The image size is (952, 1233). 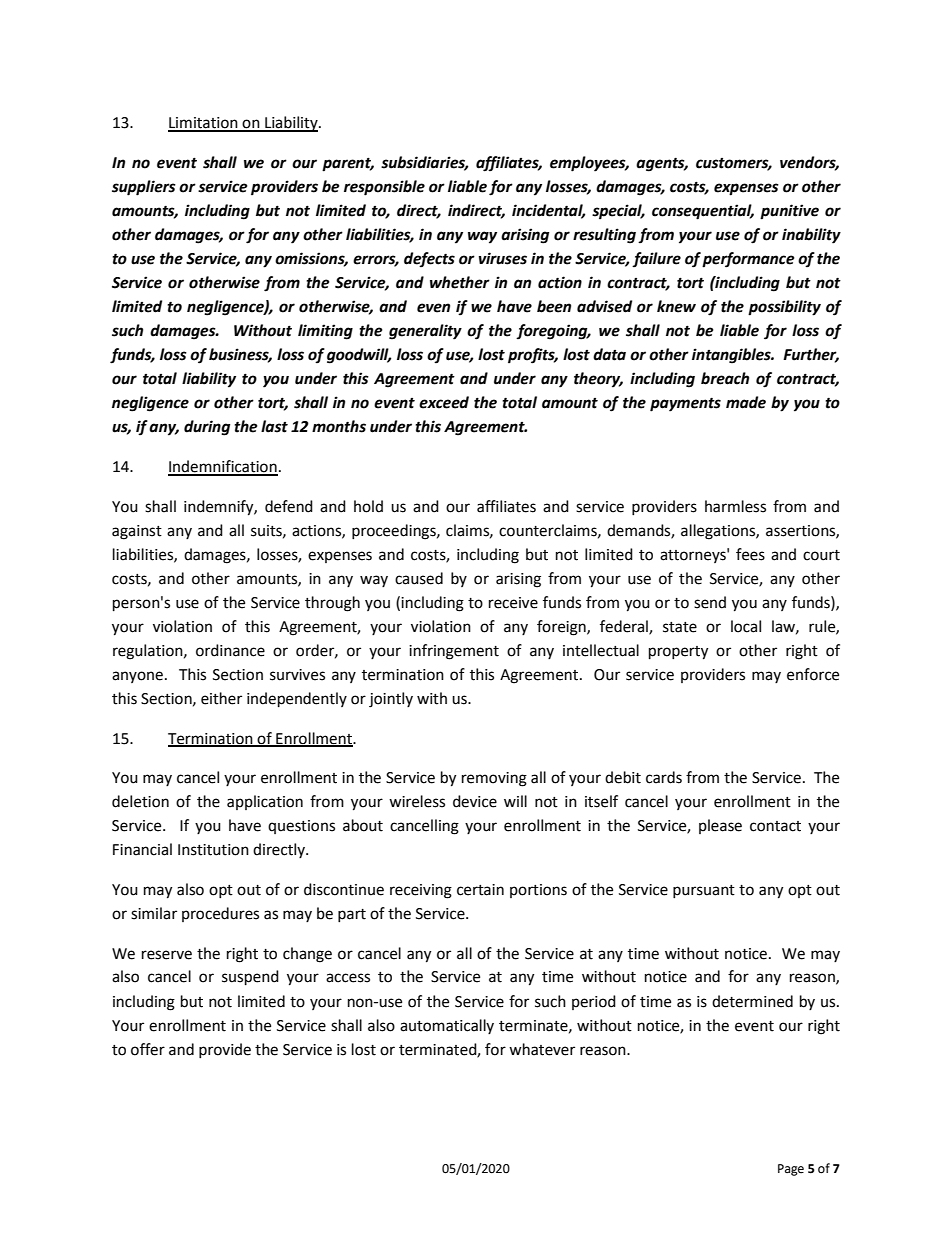 What do you see at coordinates (230, 650) in the image?
I see `ordinance` at bounding box center [230, 650].
